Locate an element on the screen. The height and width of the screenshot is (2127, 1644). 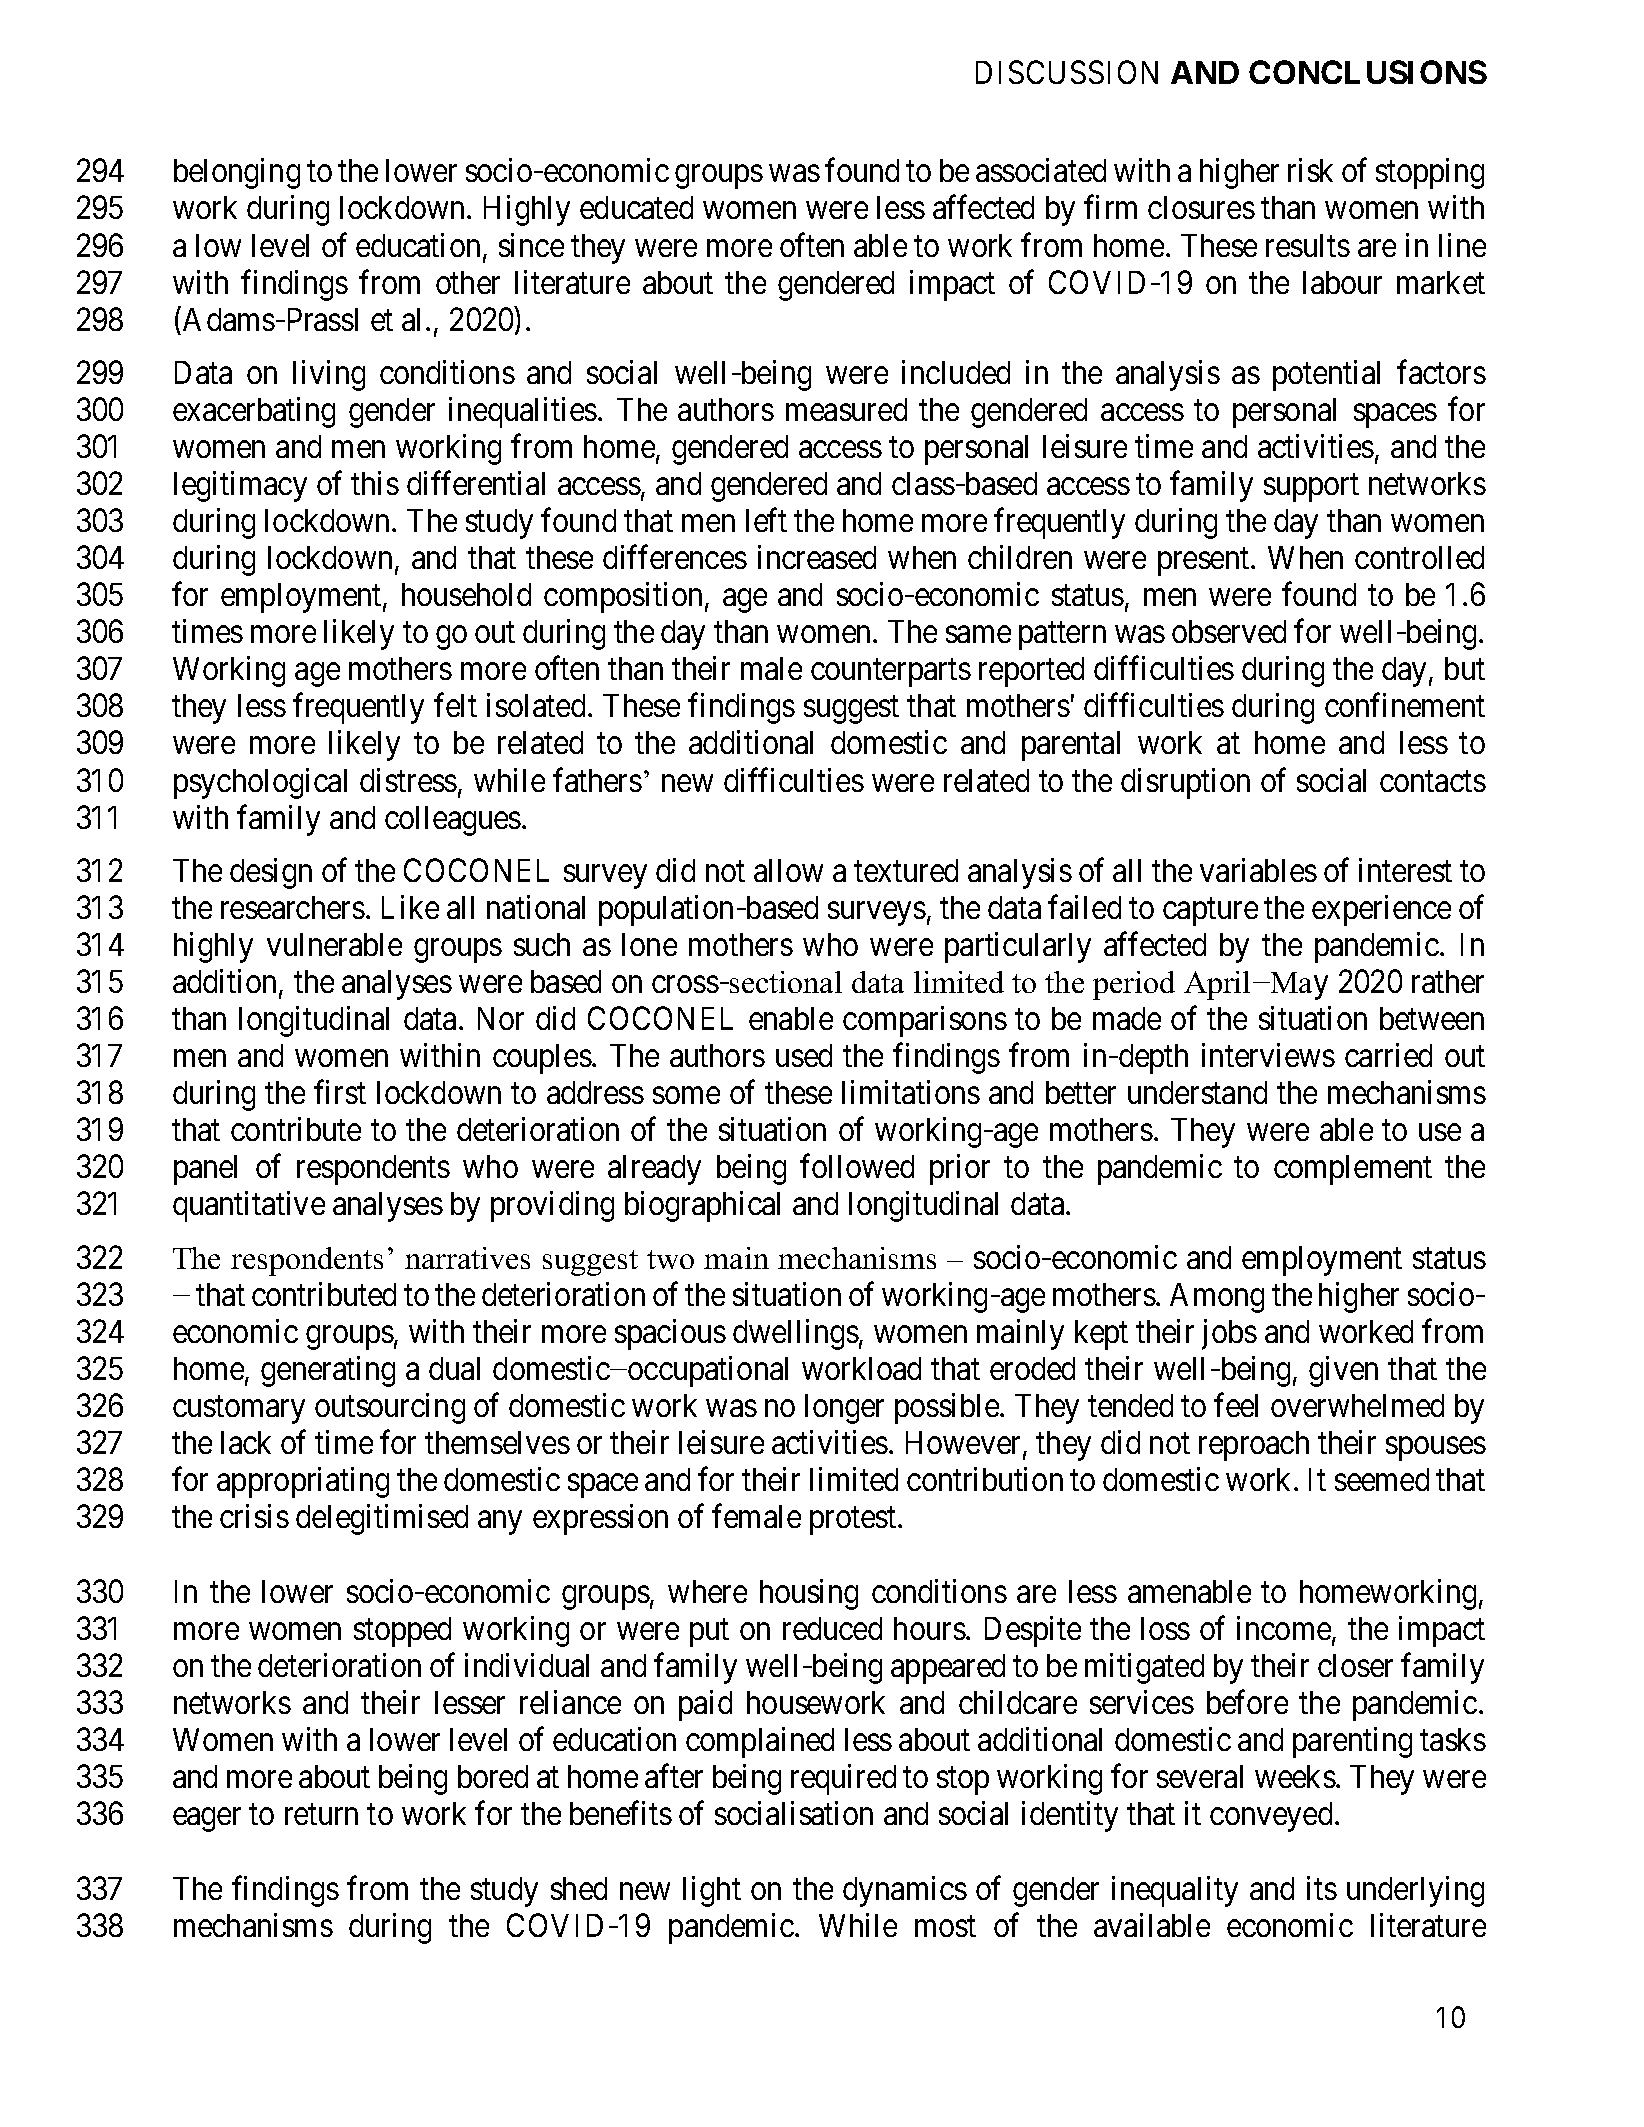
used is located at coordinates (804, 1055).
